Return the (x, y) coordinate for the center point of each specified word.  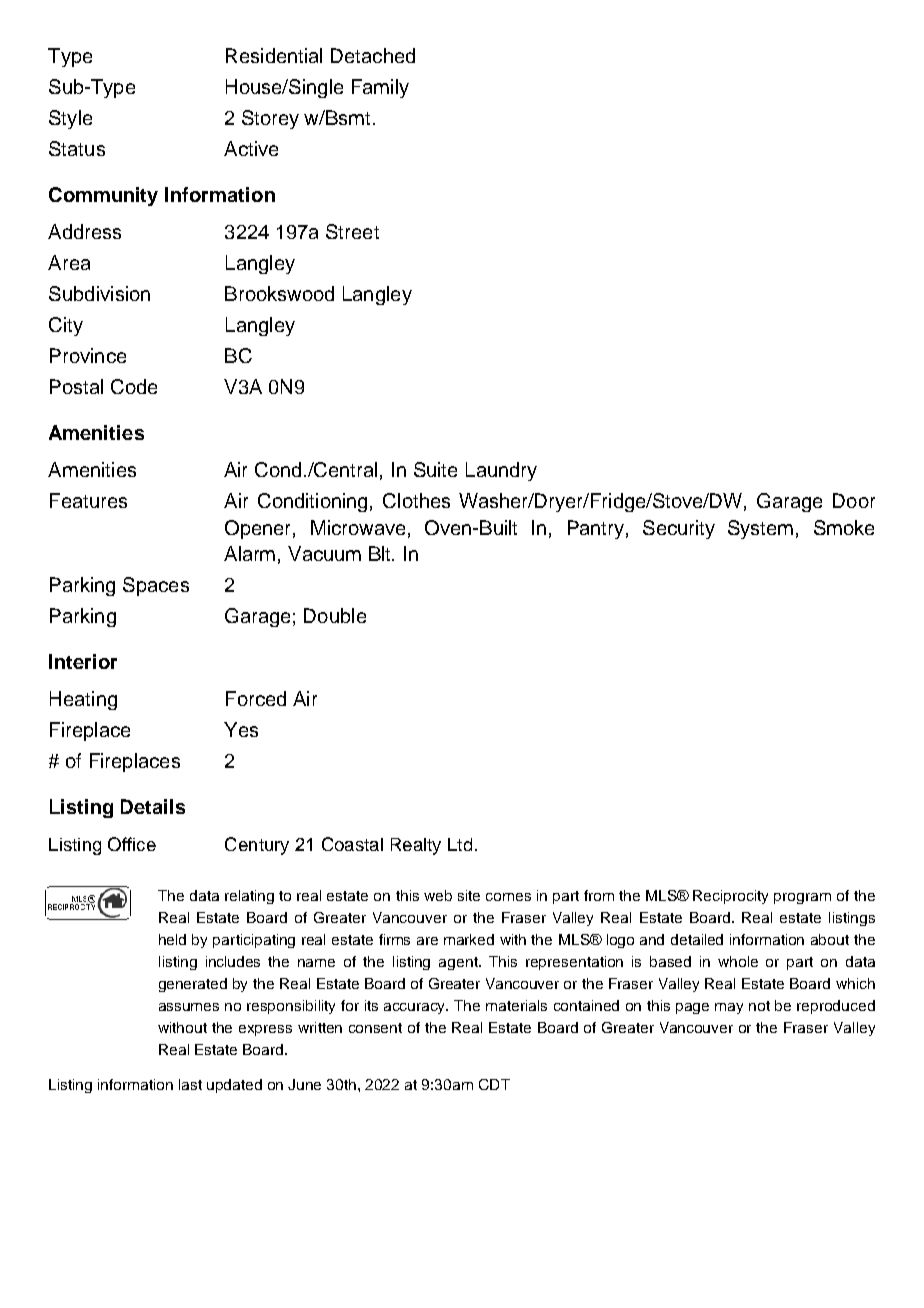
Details (153, 806)
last (190, 1084)
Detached (373, 55)
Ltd (460, 844)
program (802, 898)
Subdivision (99, 293)
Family (380, 88)
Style (70, 119)
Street (352, 231)
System (760, 529)
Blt (381, 553)
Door (854, 500)
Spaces (156, 586)
